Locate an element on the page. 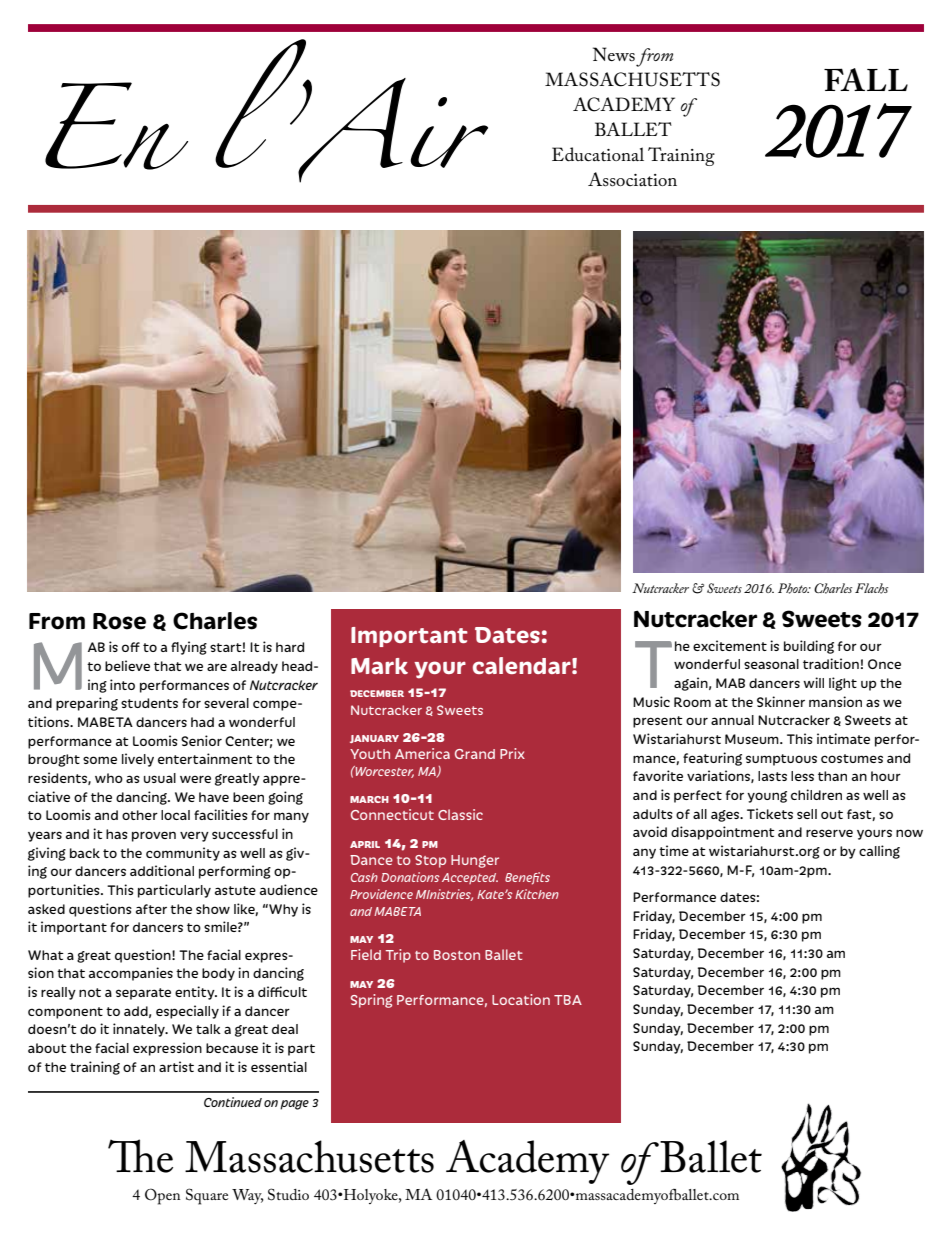 This document has height=1233, width=952. FALL is located at coordinates (866, 79).
